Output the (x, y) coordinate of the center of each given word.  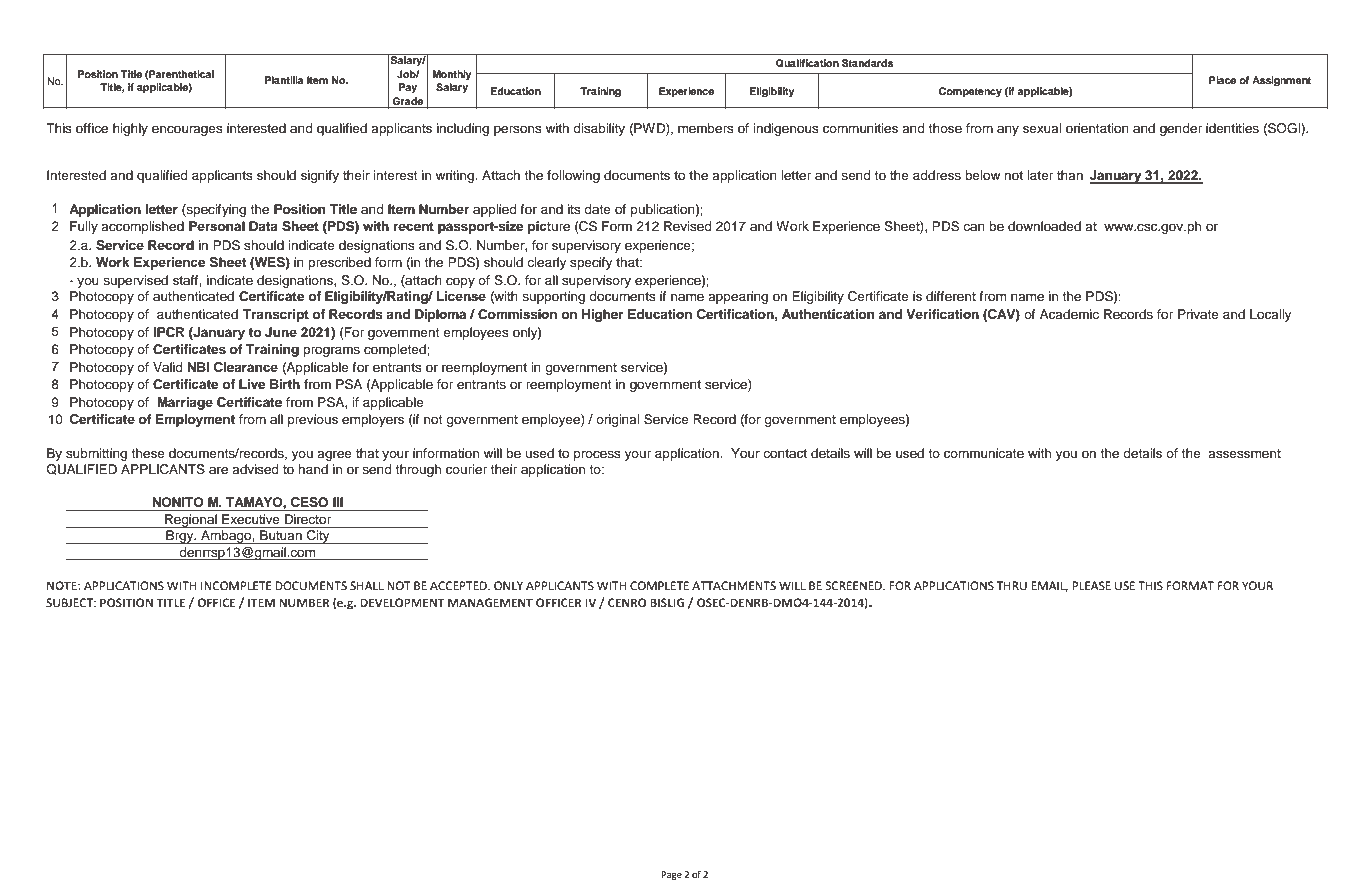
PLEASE (1091, 585)
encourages (187, 130)
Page (671, 875)
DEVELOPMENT (402, 602)
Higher (603, 315)
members (706, 128)
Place (1222, 80)
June (281, 332)
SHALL (367, 585)
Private (1198, 314)
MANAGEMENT (490, 602)
